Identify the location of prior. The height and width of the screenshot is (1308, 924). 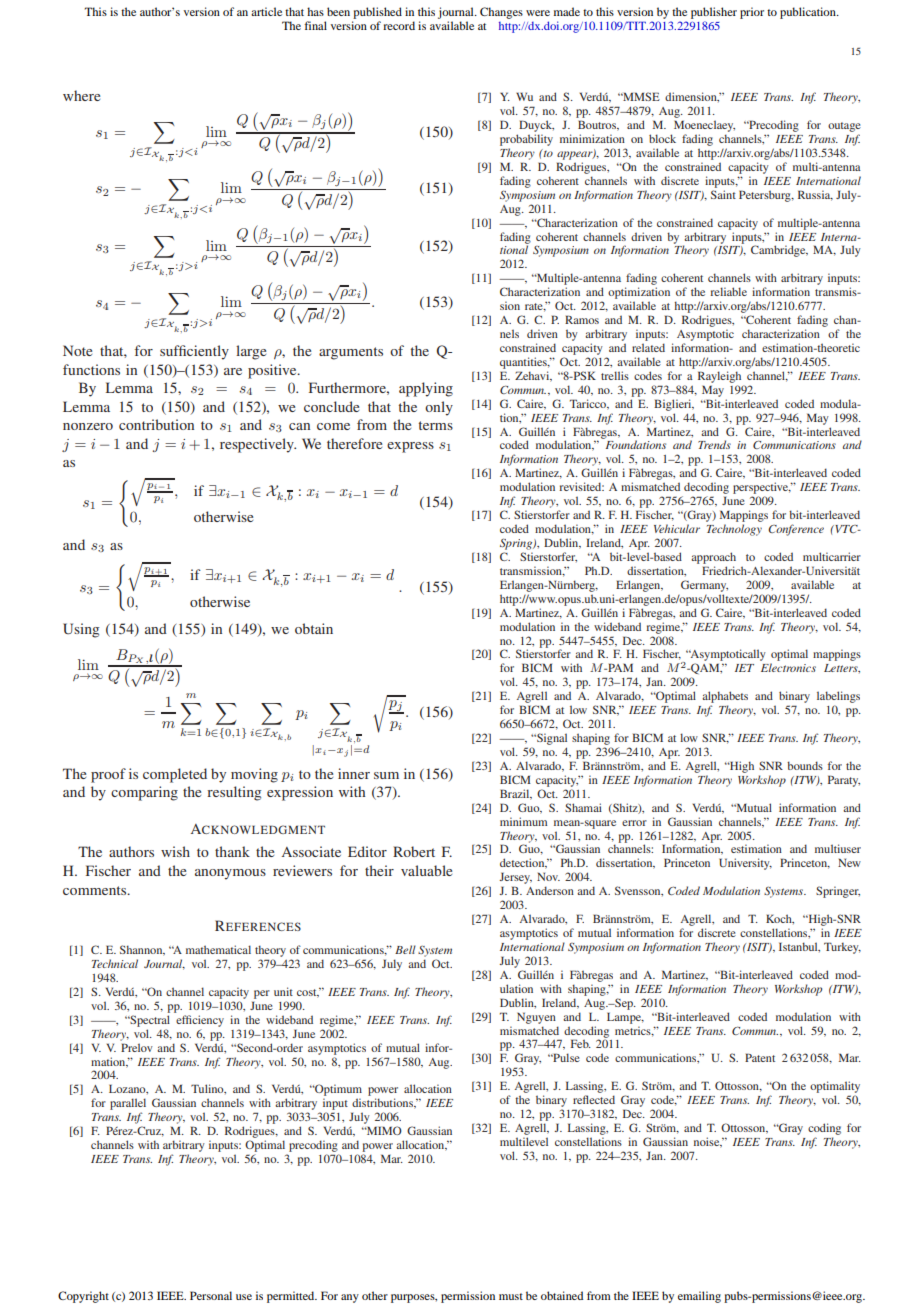
(752, 13).
